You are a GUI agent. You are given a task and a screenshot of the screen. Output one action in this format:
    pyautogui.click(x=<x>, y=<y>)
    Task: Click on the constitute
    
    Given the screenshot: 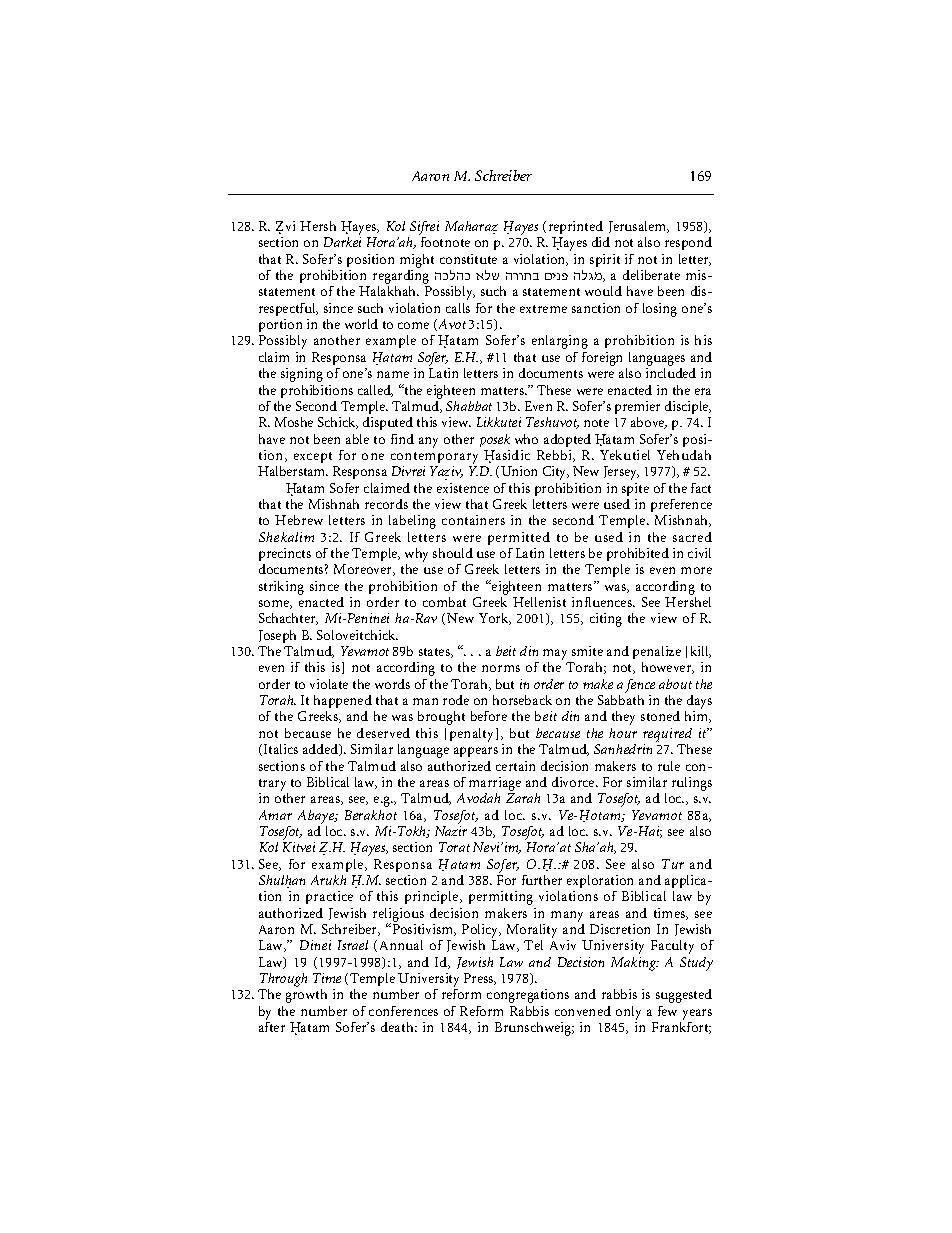 What is the action you would take?
    pyautogui.click(x=468, y=259)
